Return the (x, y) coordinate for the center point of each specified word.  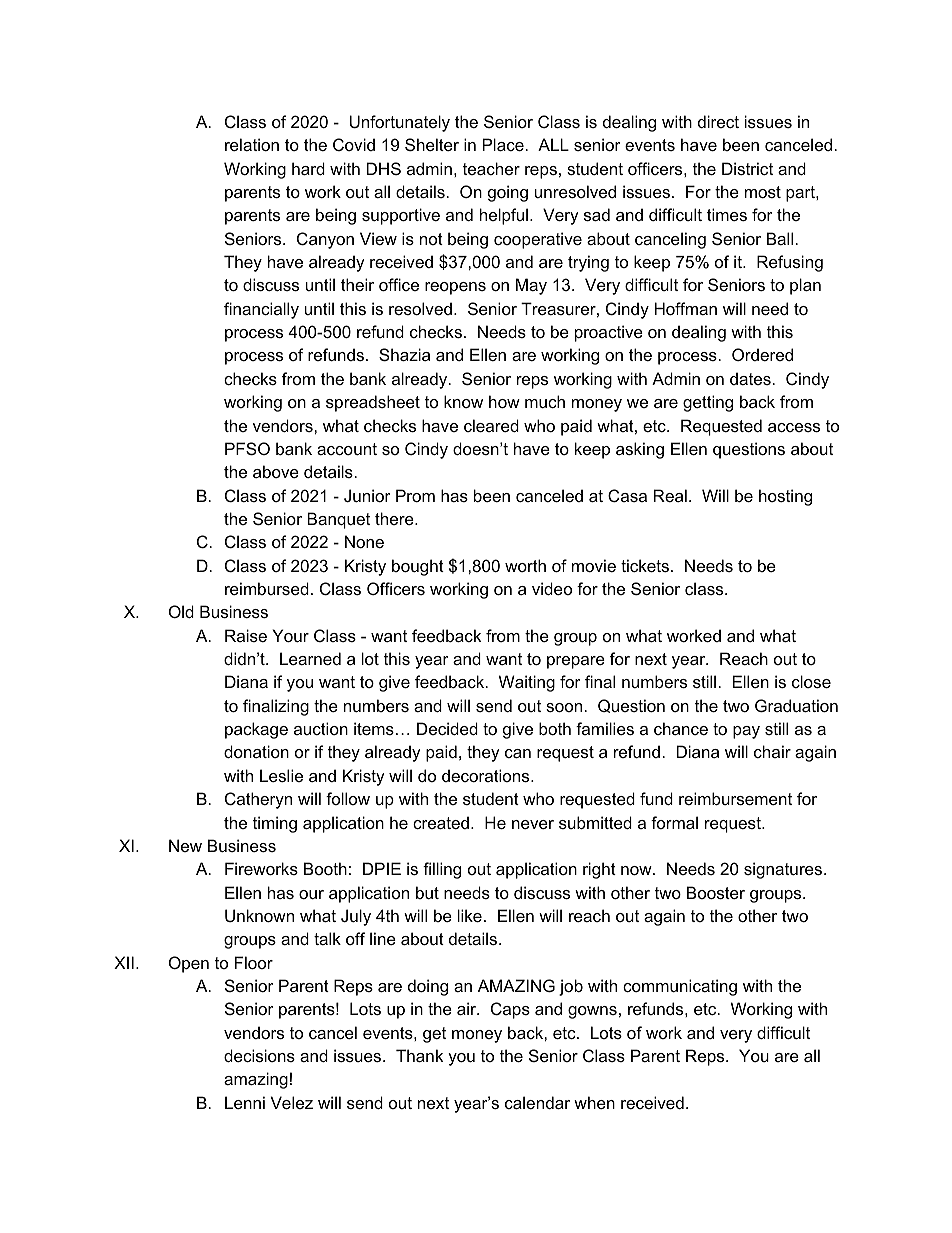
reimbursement (735, 798)
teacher (491, 168)
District (747, 168)
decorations (487, 775)
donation (256, 751)
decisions (259, 1055)
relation (252, 144)
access (794, 427)
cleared (491, 425)
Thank (419, 1055)
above (276, 471)
